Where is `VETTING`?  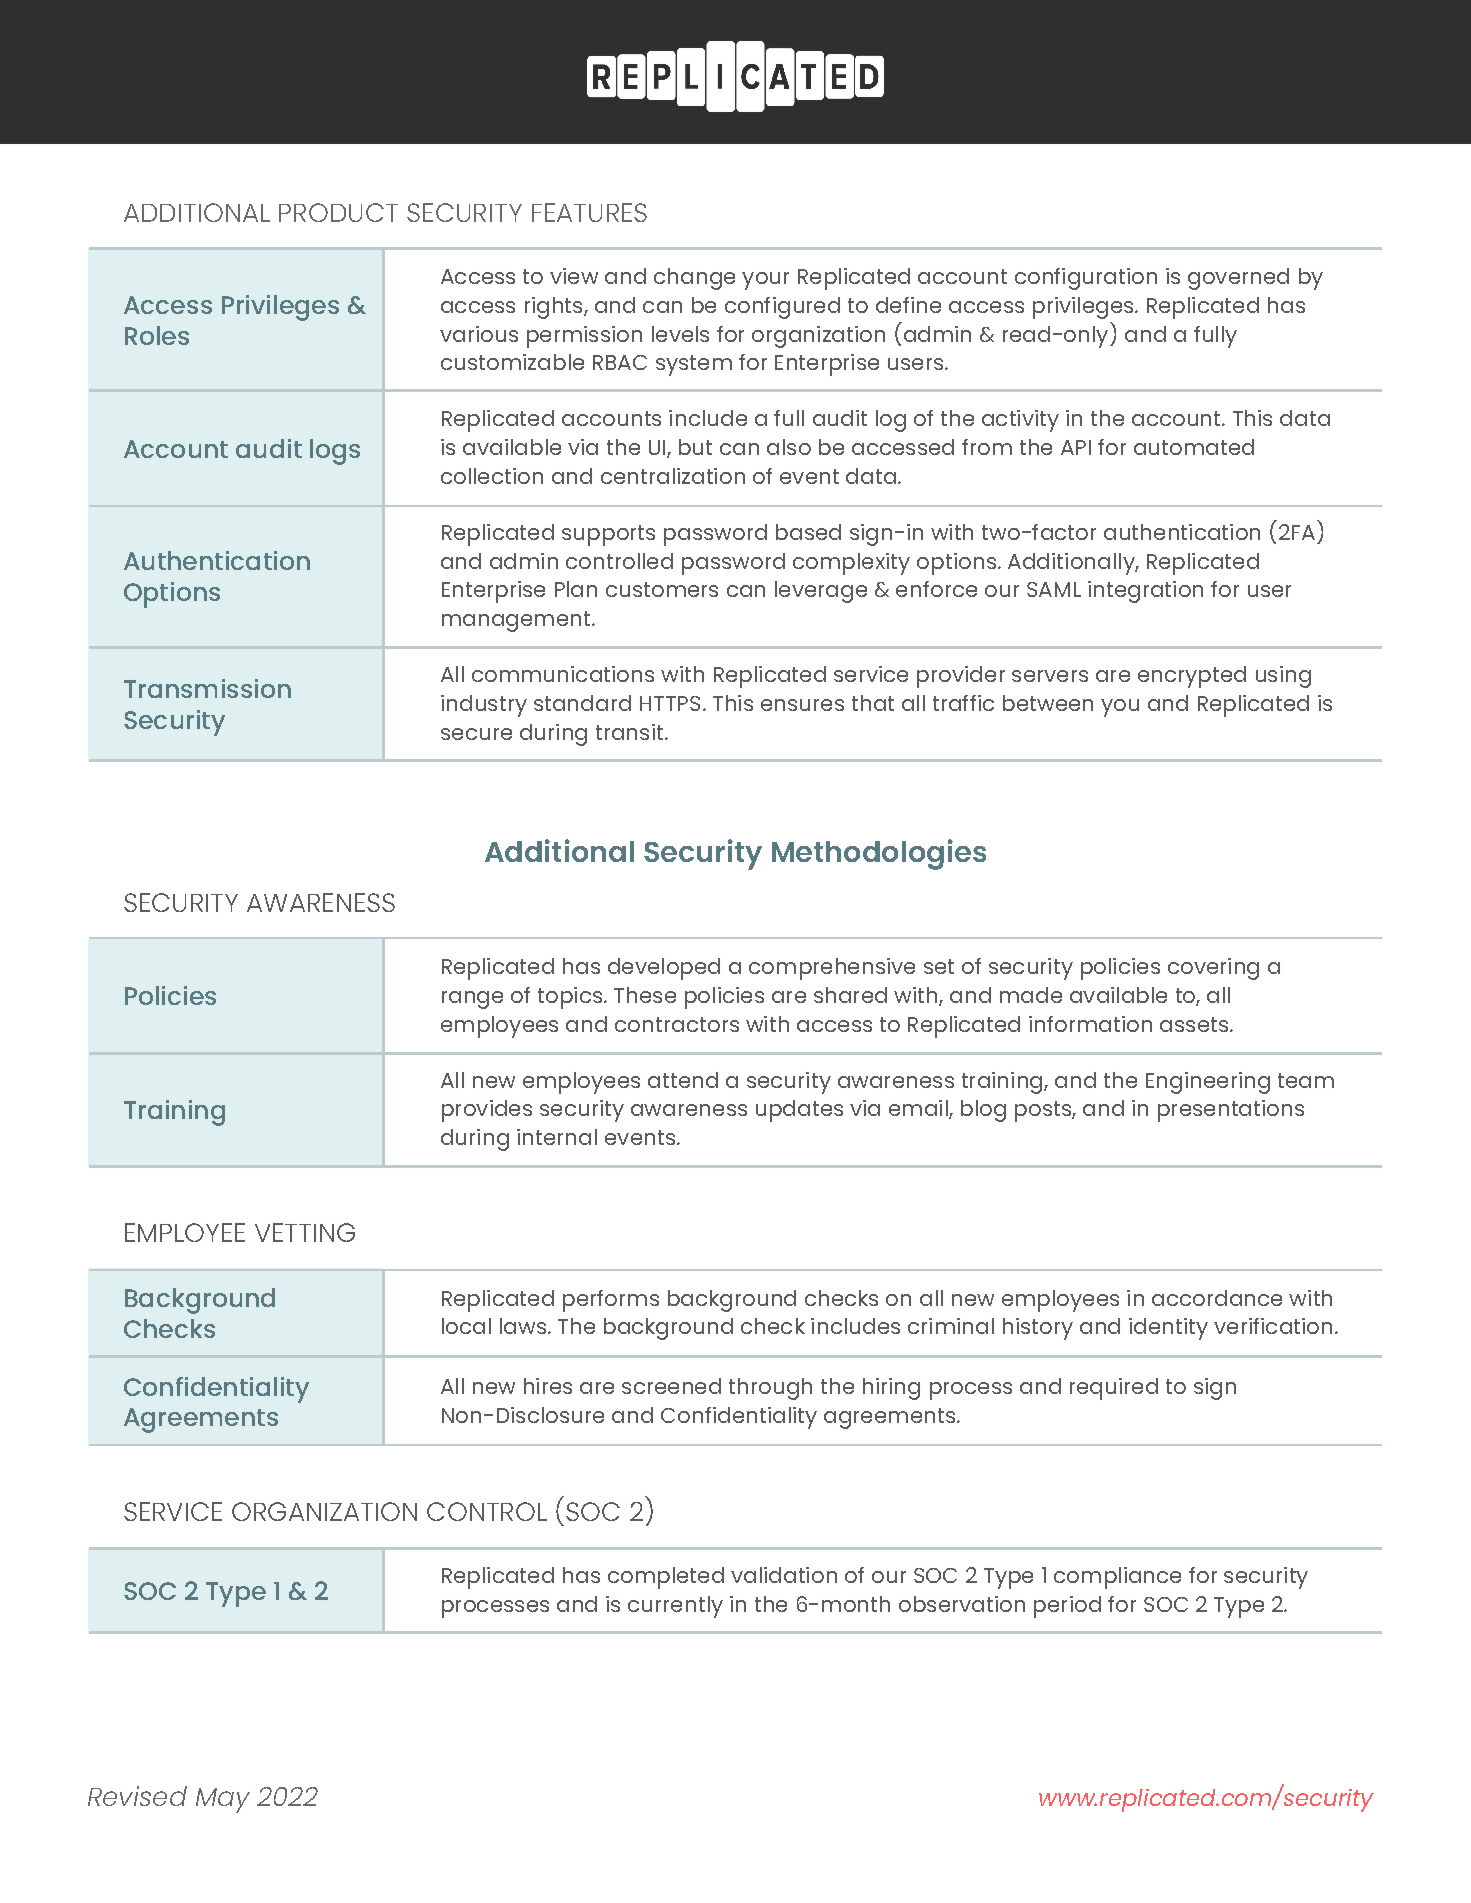 VETTING is located at coordinates (305, 1232).
